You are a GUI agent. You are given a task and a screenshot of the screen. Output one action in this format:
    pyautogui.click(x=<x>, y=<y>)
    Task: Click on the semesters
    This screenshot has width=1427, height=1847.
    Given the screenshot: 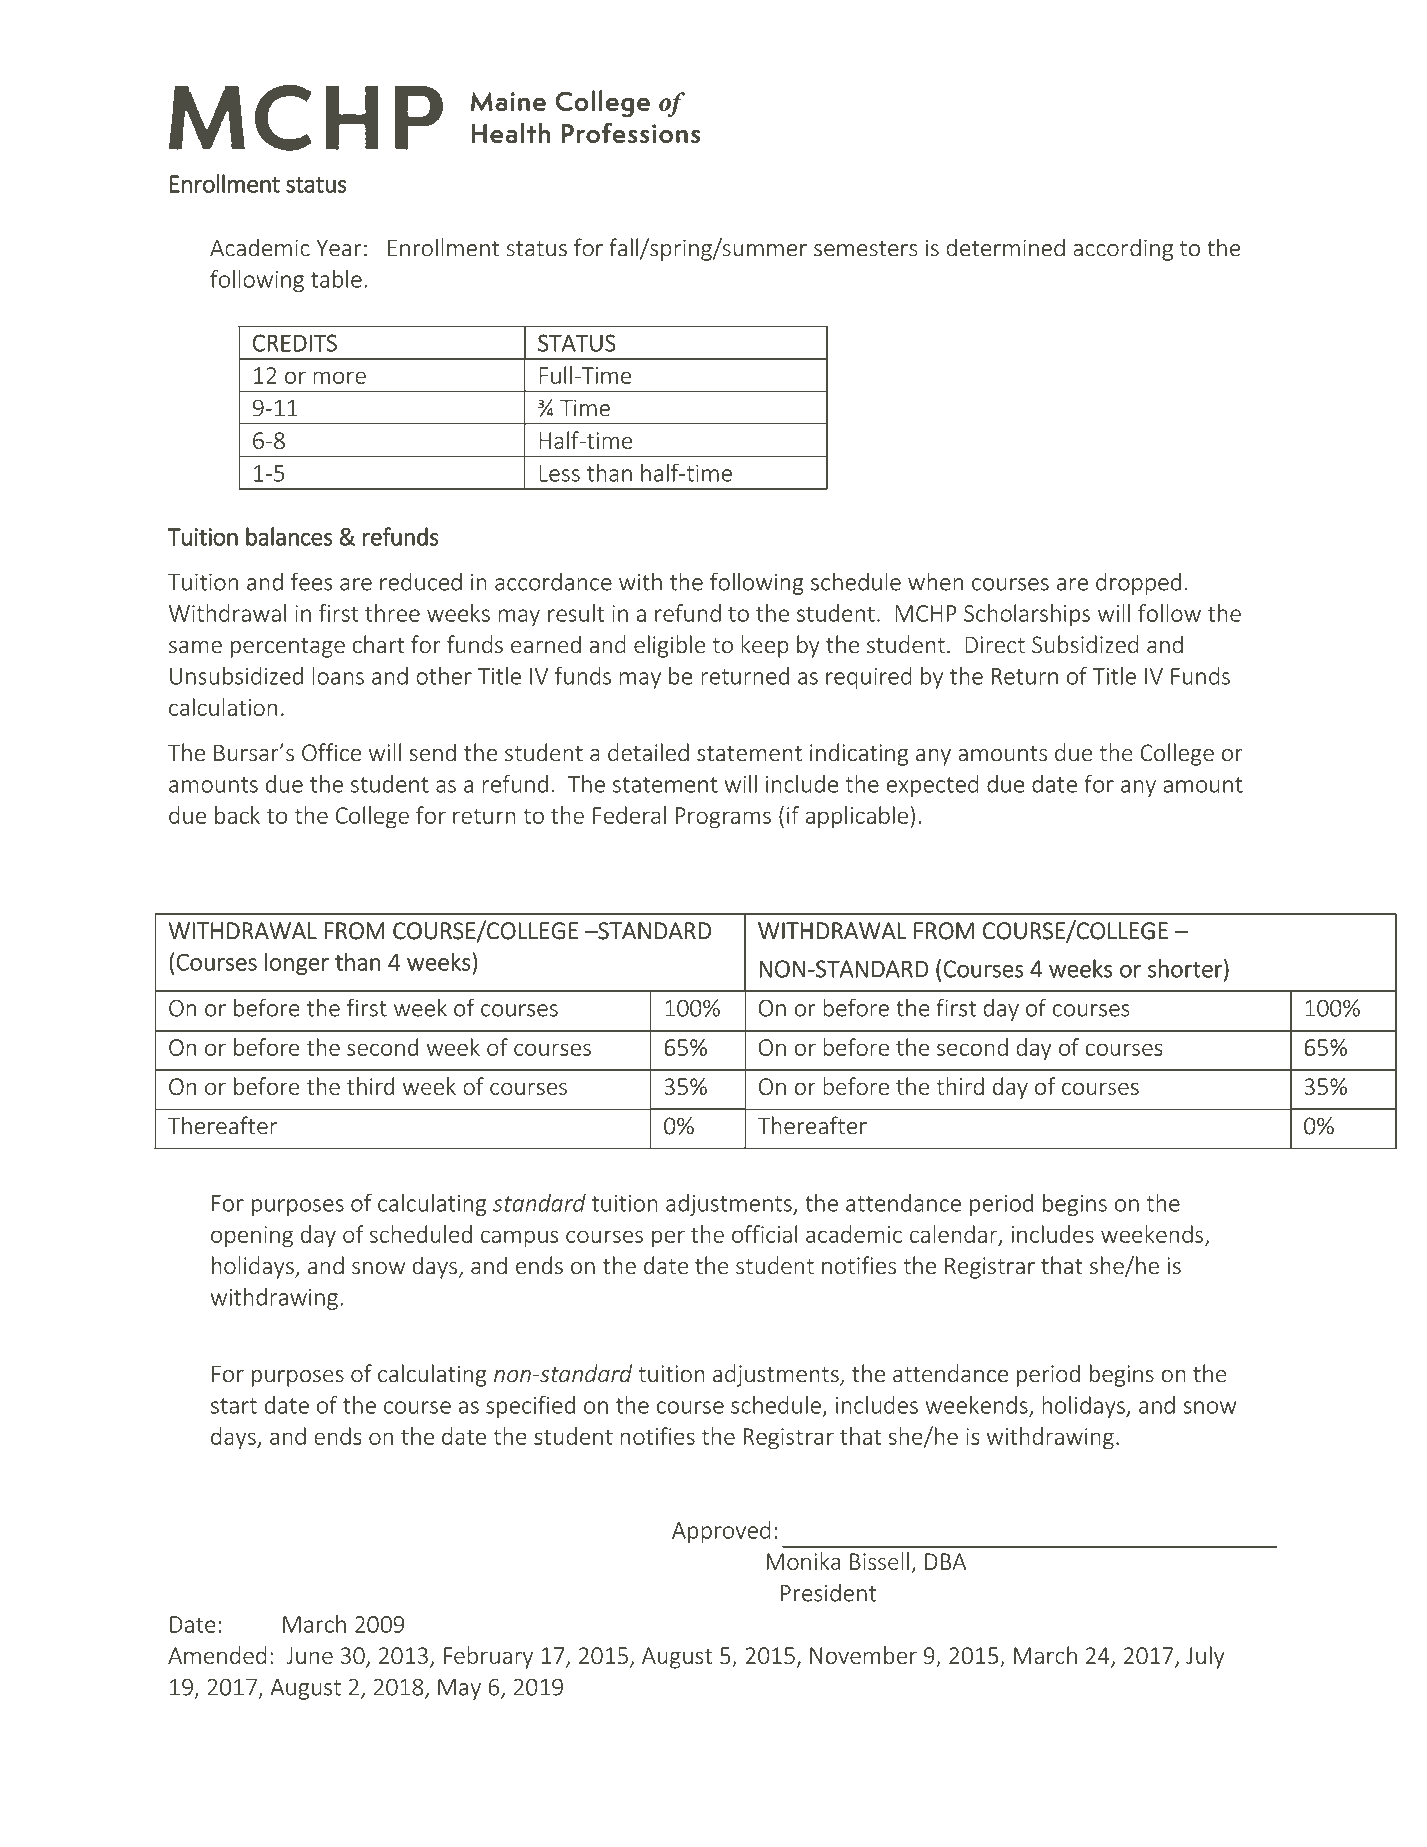 What is the action you would take?
    pyautogui.click(x=866, y=249)
